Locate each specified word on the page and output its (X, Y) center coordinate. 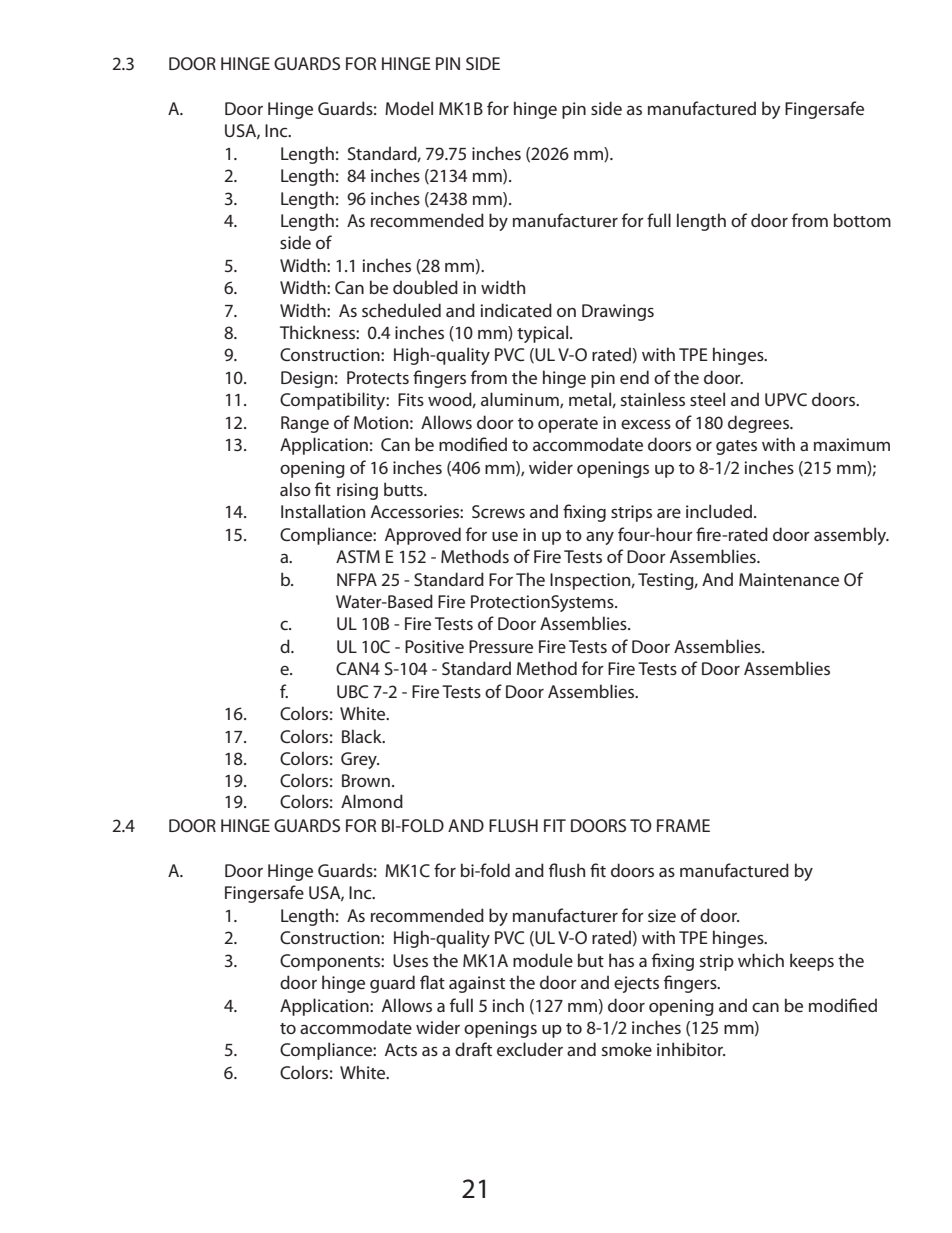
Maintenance (789, 579)
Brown (366, 780)
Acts (401, 1049)
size (662, 915)
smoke (627, 1049)
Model (409, 108)
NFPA (357, 579)
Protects (378, 377)
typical (542, 334)
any (600, 538)
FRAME (683, 825)
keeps (812, 962)
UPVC (786, 399)
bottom (862, 220)
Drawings (618, 312)
